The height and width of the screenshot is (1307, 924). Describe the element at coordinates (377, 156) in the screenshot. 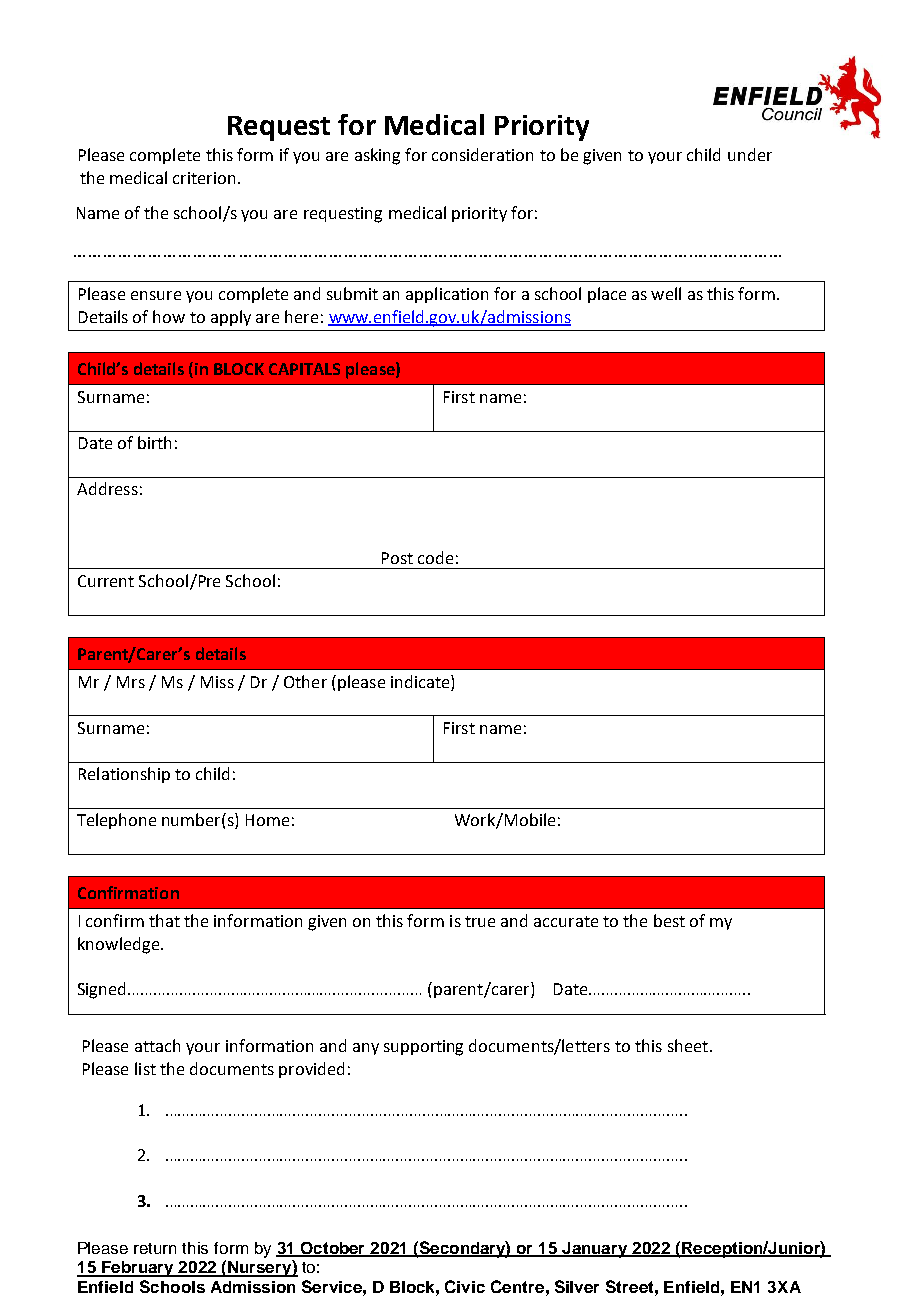

I see `asking` at that location.
